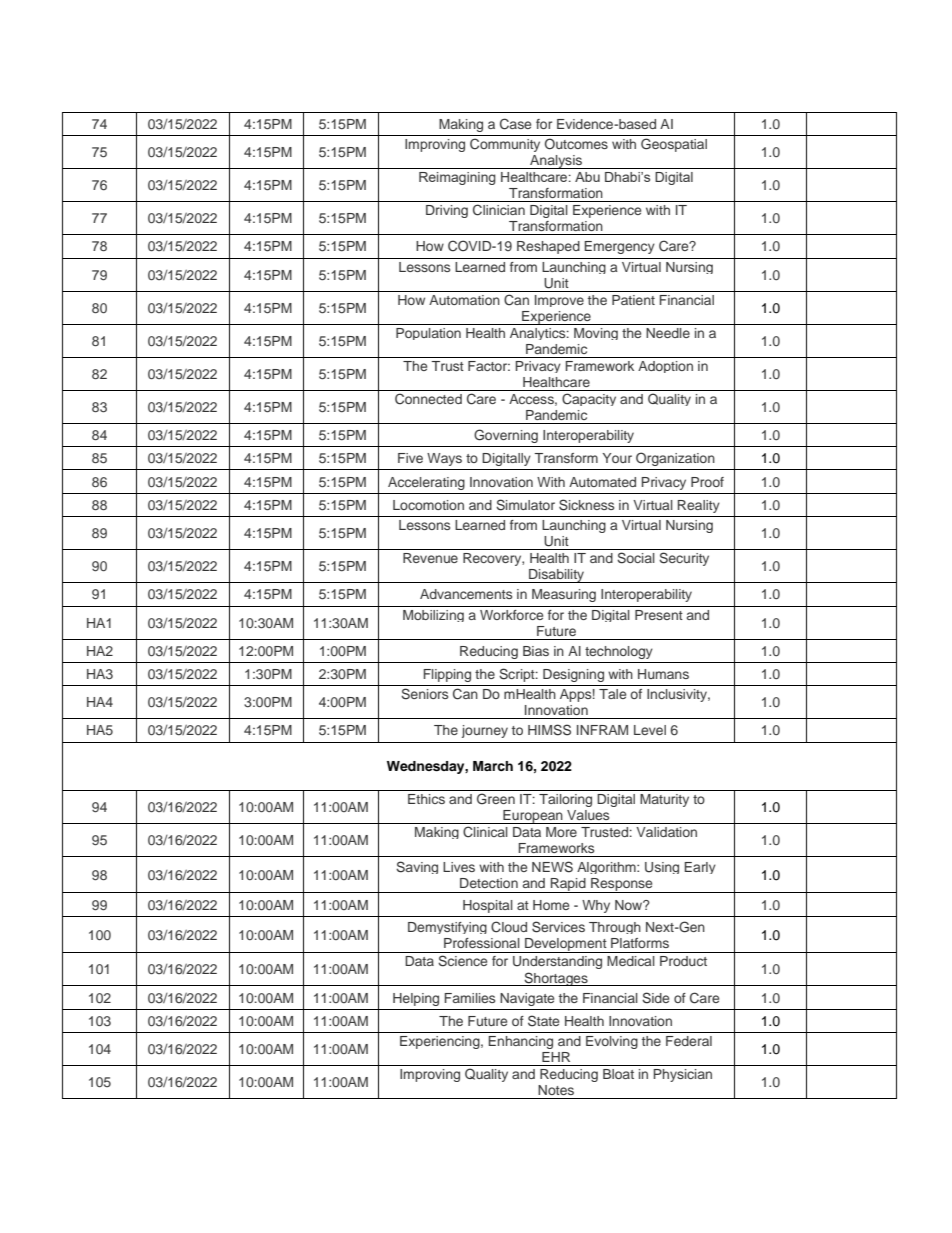  What do you see at coordinates (683, 1075) in the image?
I see `Physician` at bounding box center [683, 1075].
